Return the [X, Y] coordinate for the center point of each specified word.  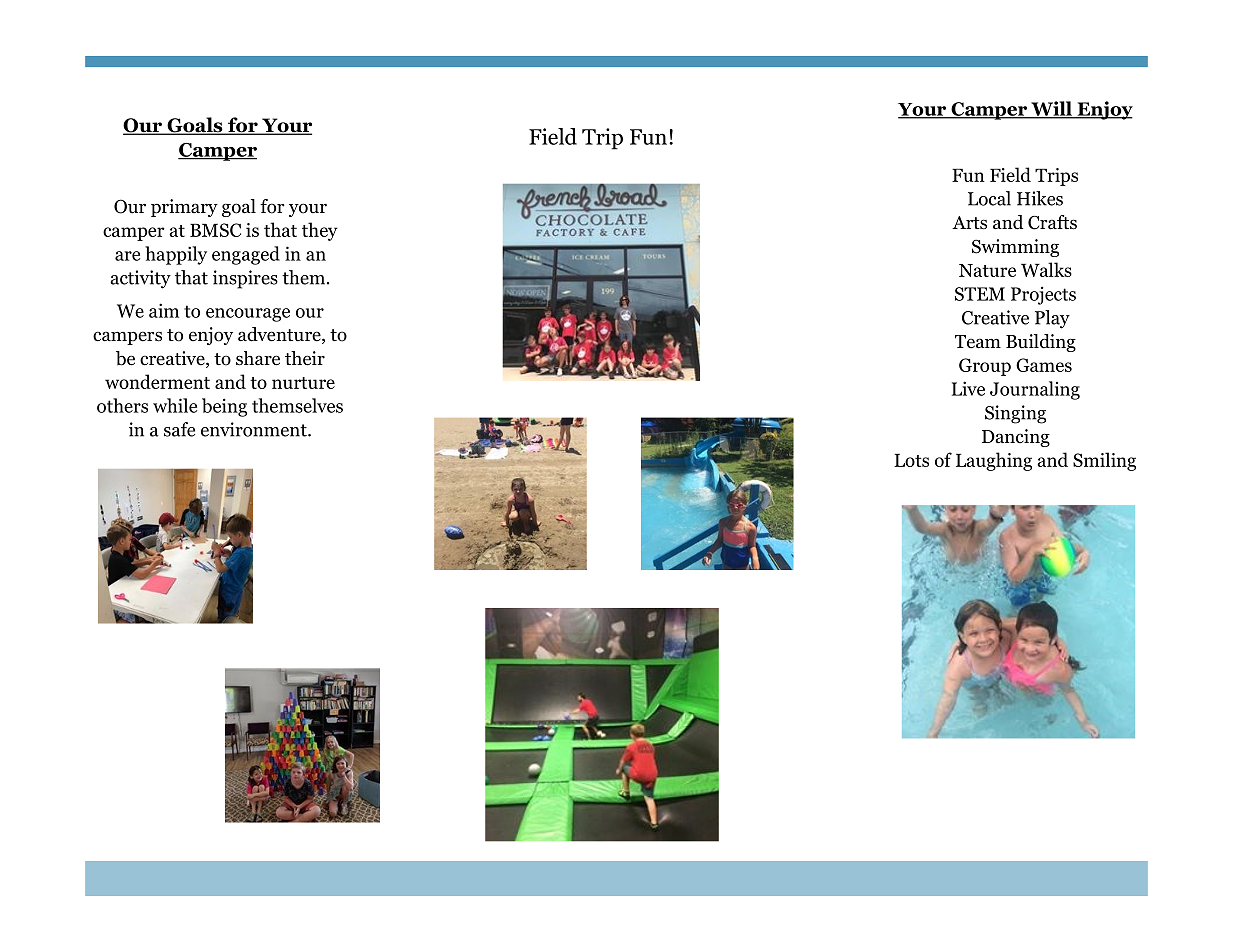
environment [255, 429]
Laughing [994, 461]
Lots [911, 460]
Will [1051, 109]
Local [989, 198]
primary [184, 208]
